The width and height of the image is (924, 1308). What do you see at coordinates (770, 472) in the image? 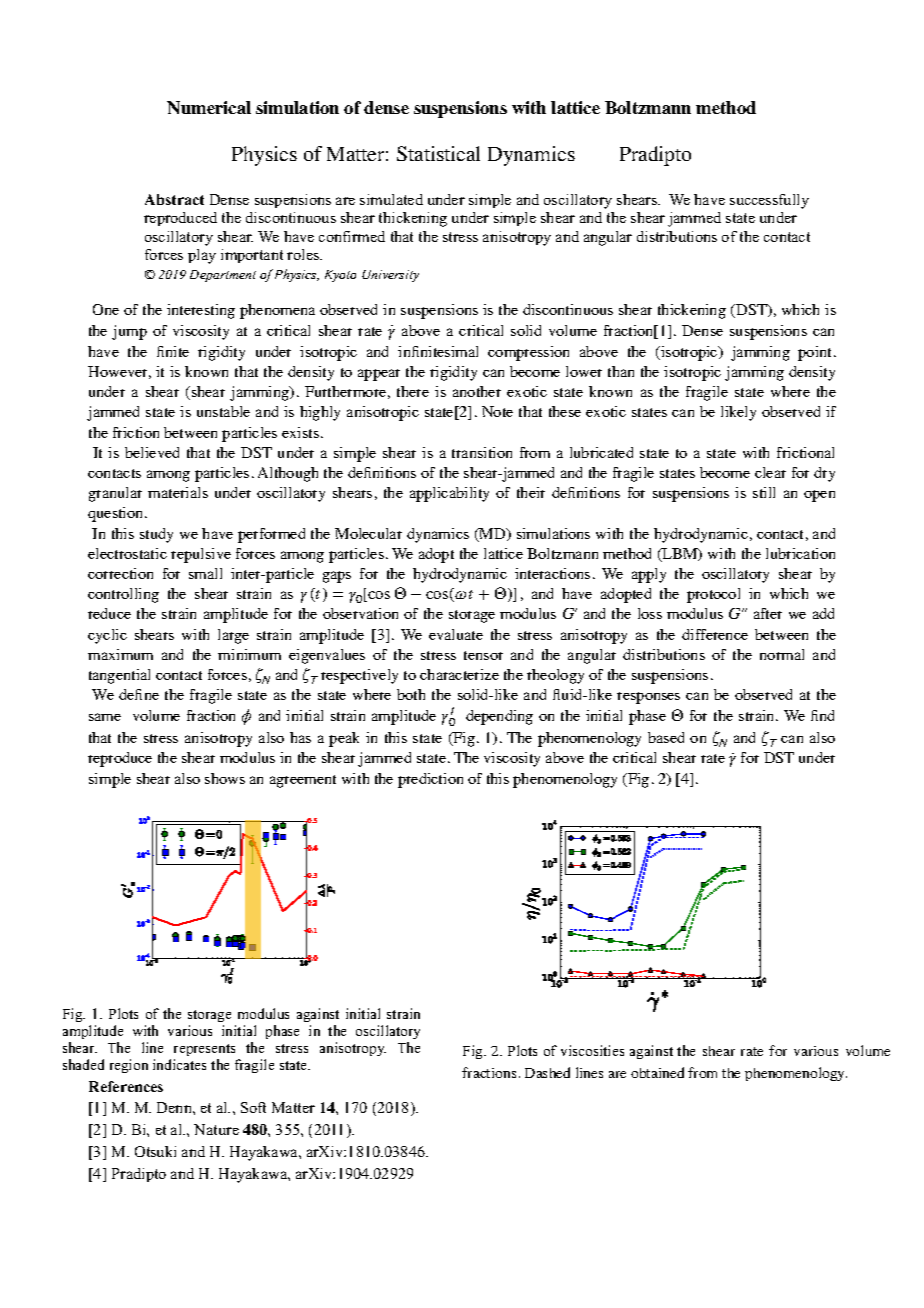
I see `clear` at bounding box center [770, 472].
